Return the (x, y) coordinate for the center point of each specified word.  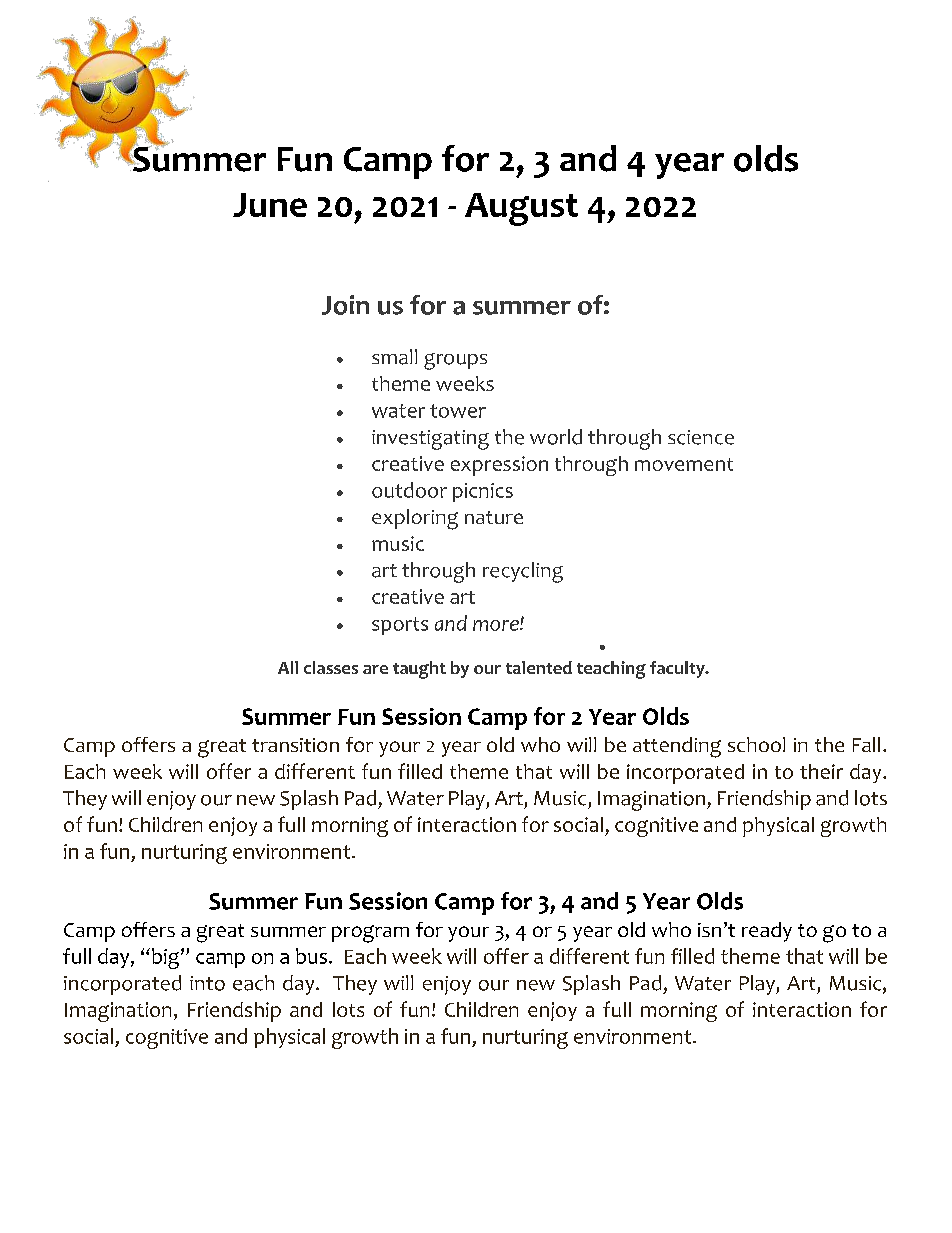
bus (311, 956)
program (370, 934)
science (701, 437)
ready (767, 932)
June (270, 205)
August (521, 209)
